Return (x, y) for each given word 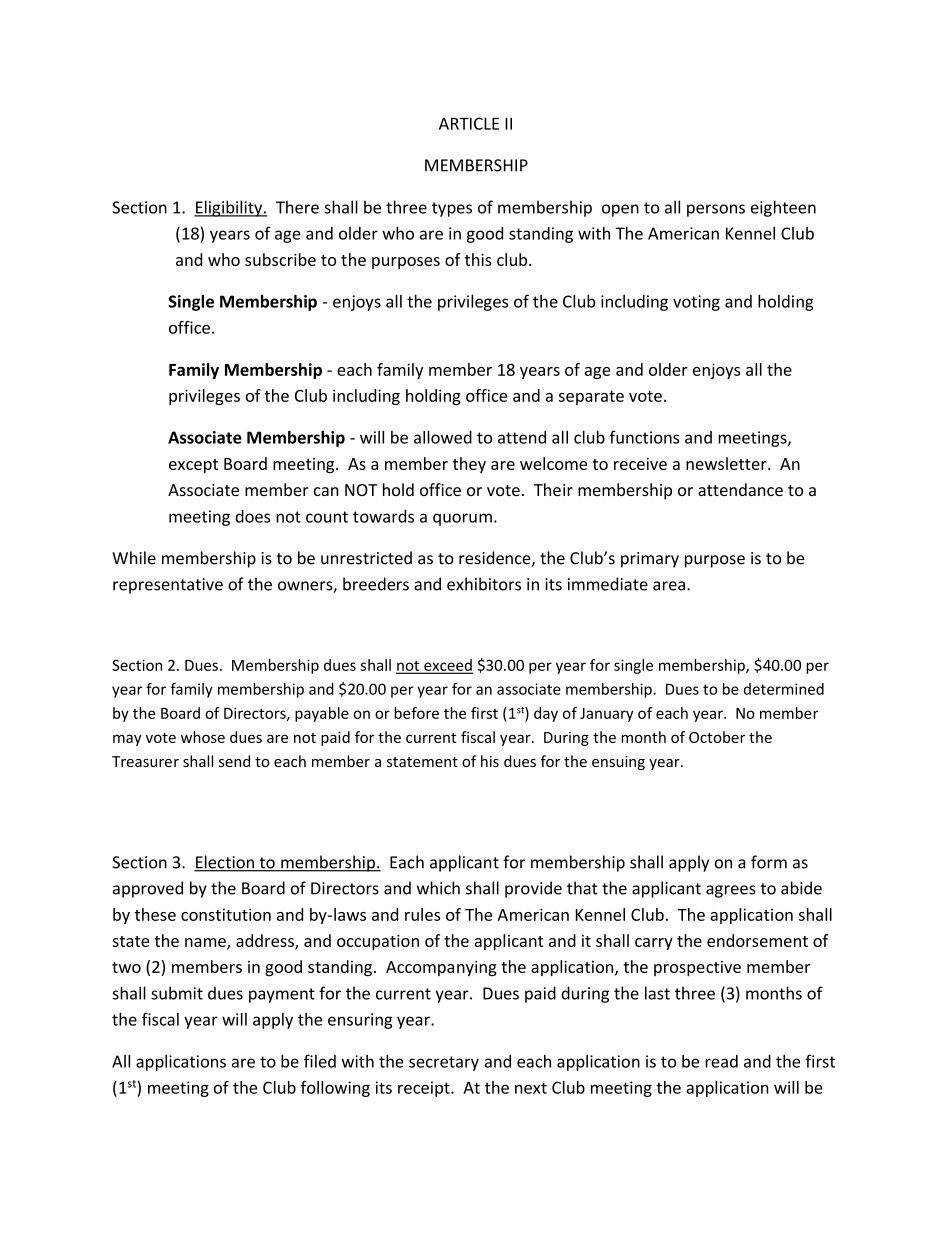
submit (177, 993)
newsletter (727, 463)
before (416, 713)
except (193, 466)
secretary (444, 1063)
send (234, 761)
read (721, 1061)
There (297, 207)
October (717, 737)
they (469, 465)
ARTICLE (469, 123)
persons (716, 210)
